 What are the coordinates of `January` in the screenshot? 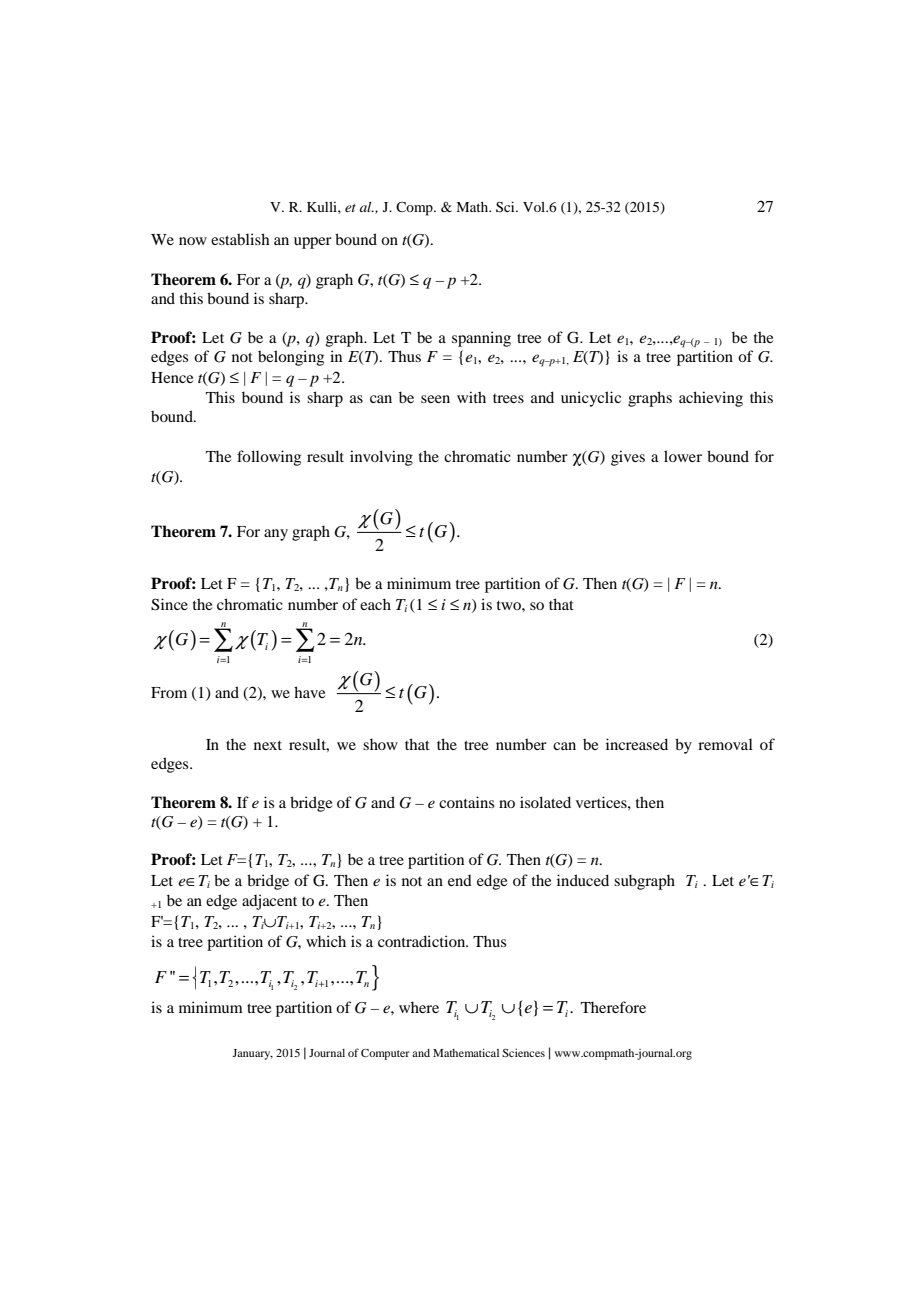 It's located at (252, 1054).
